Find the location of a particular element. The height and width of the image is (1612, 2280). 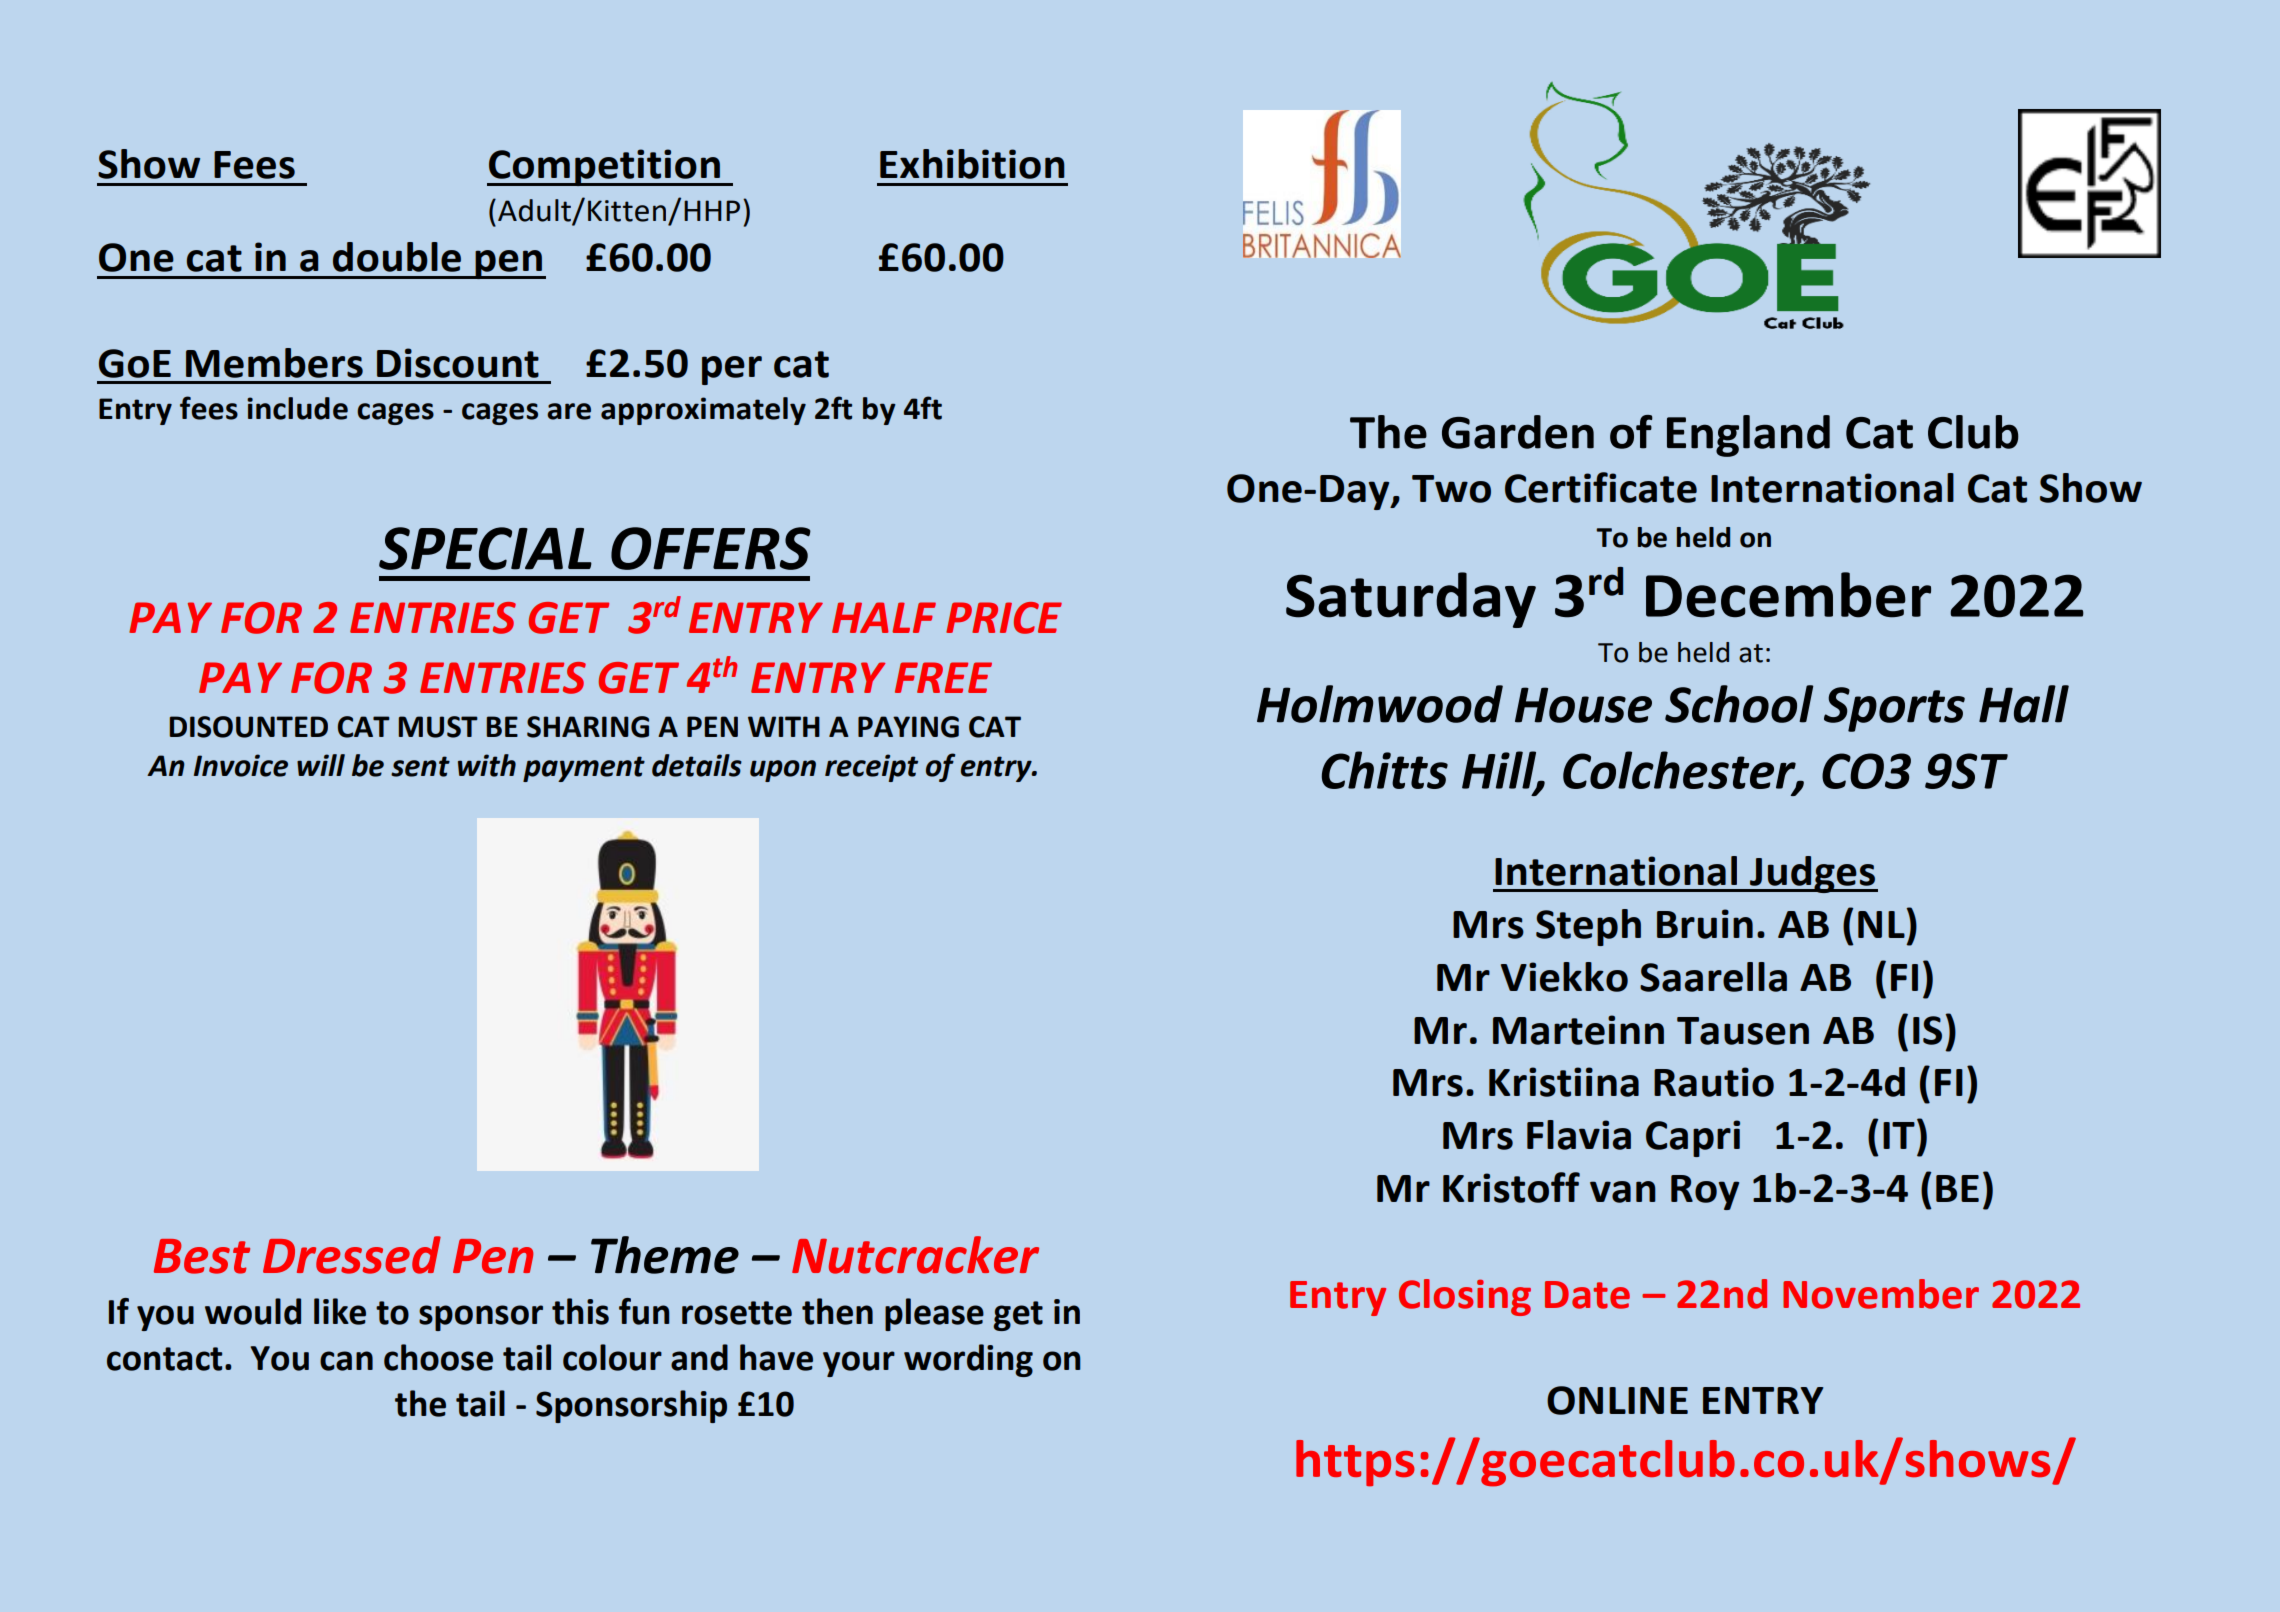

Two is located at coordinates (1451, 489).
